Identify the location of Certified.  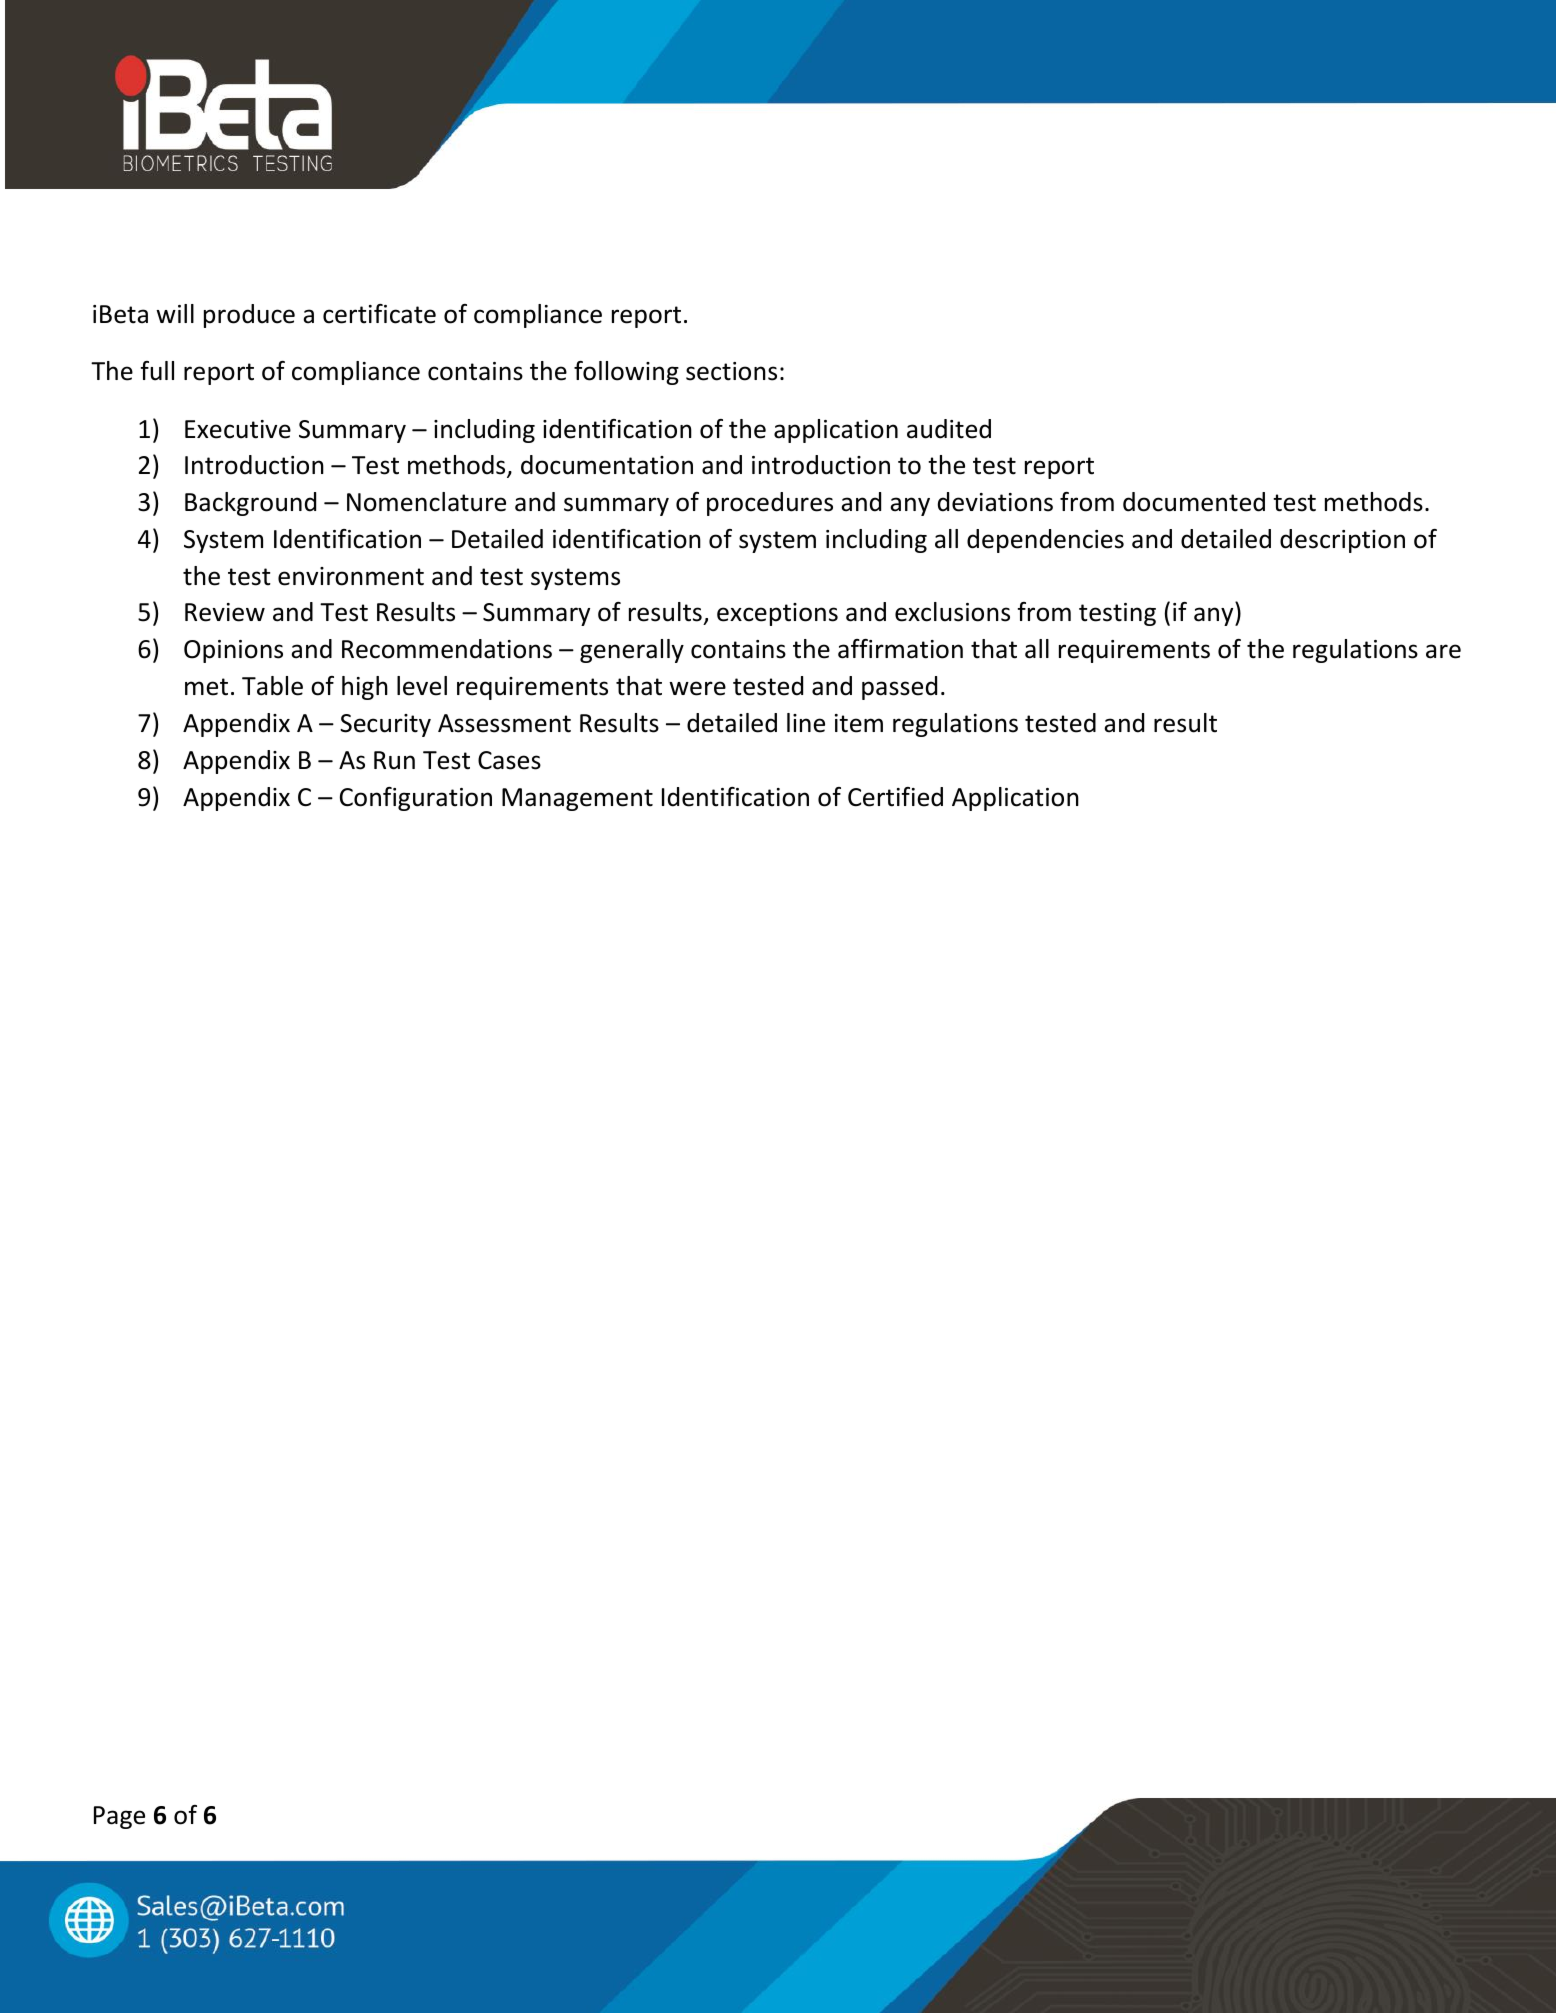
(895, 797).
